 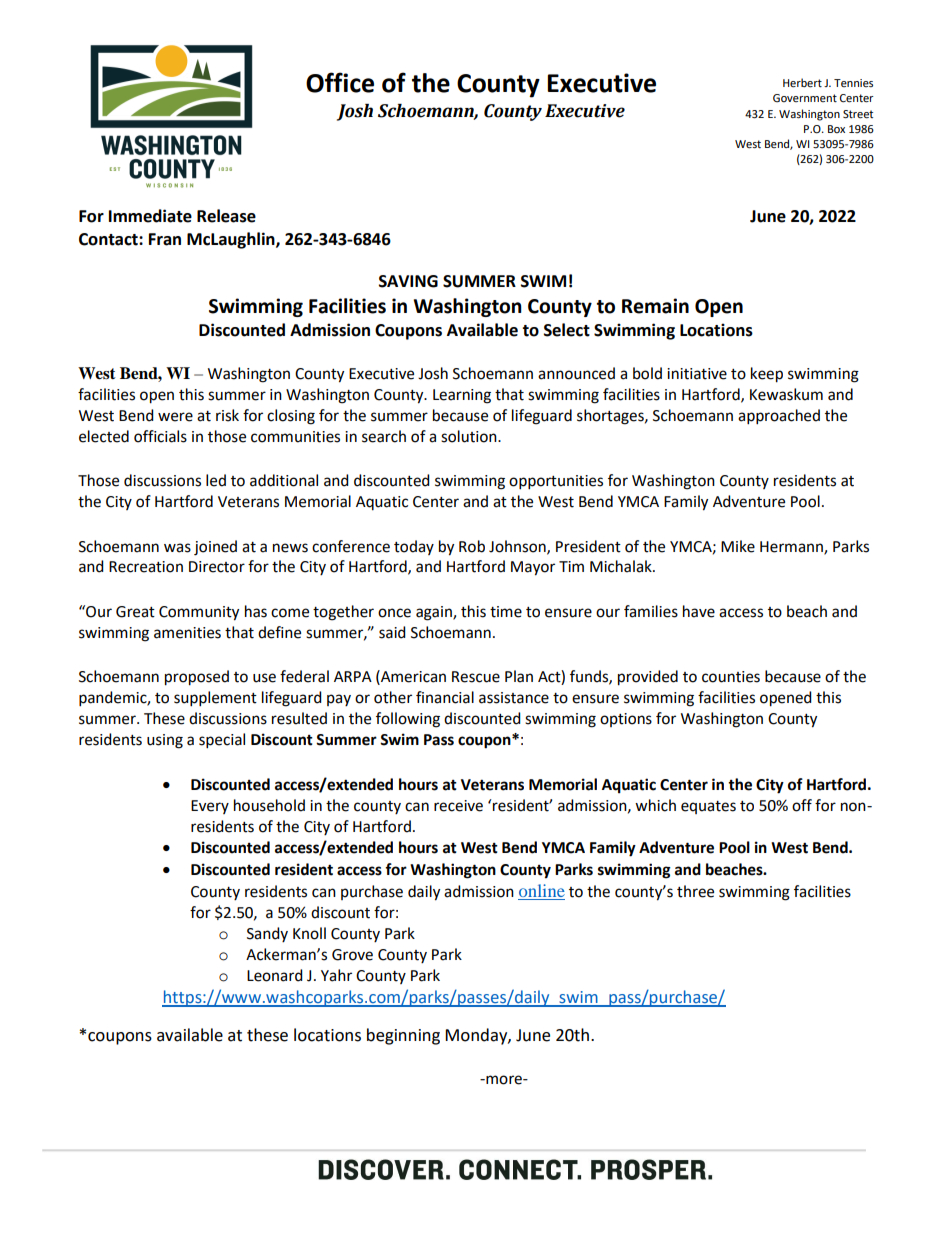 What do you see at coordinates (403, 1036) in the screenshot?
I see `beginning` at bounding box center [403, 1036].
